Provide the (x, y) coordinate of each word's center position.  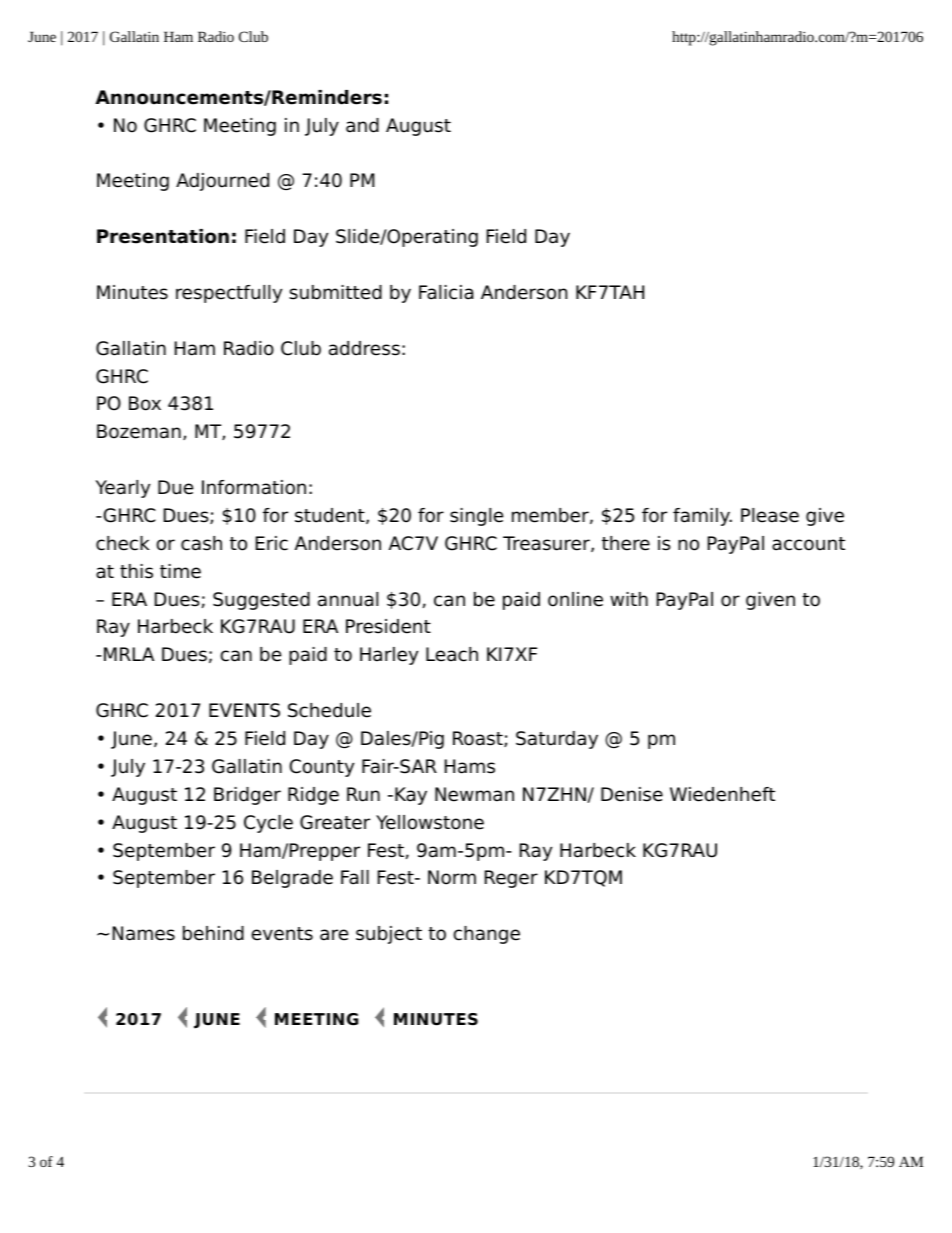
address (364, 348)
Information (254, 487)
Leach (452, 654)
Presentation (163, 236)
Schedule (329, 710)
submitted (335, 292)
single (476, 517)
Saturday (557, 740)
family (702, 517)
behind (213, 933)
